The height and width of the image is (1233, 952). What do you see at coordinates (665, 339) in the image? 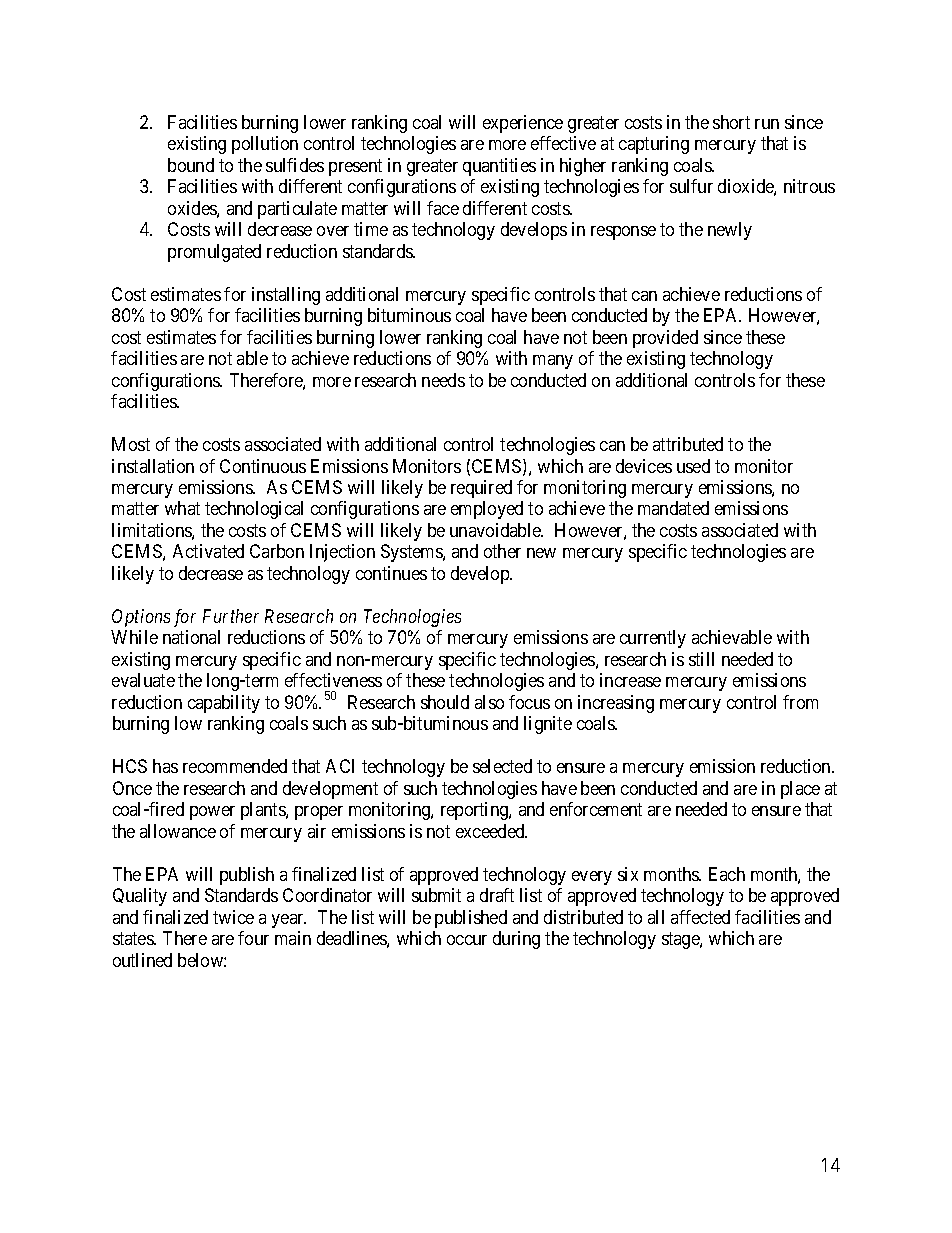
I see `provided` at bounding box center [665, 339].
